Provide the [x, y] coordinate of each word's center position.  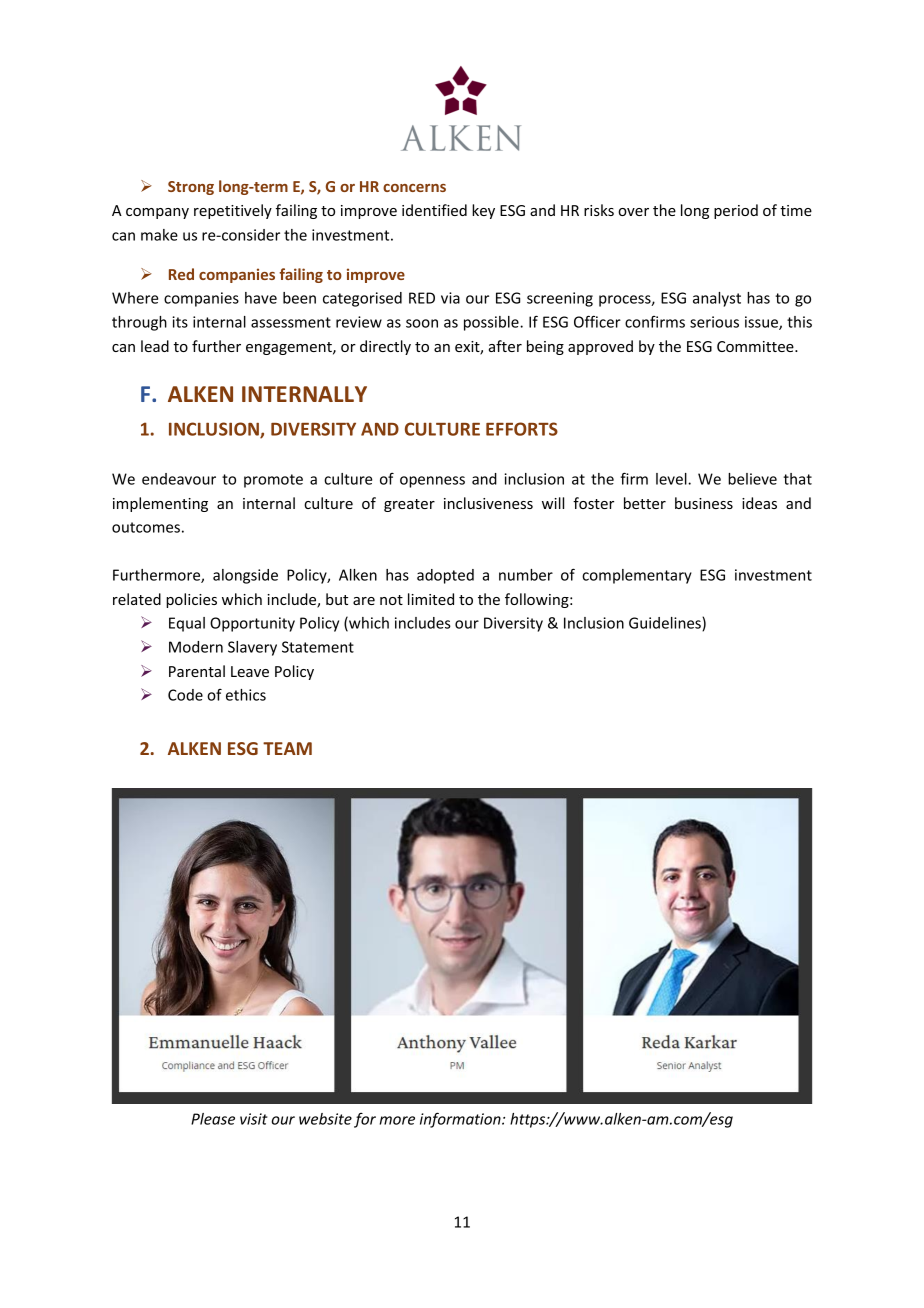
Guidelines [666, 624]
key [483, 211]
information [461, 1120]
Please [213, 1119]
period [736, 211]
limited [431, 599]
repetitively [233, 211]
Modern [196, 647]
